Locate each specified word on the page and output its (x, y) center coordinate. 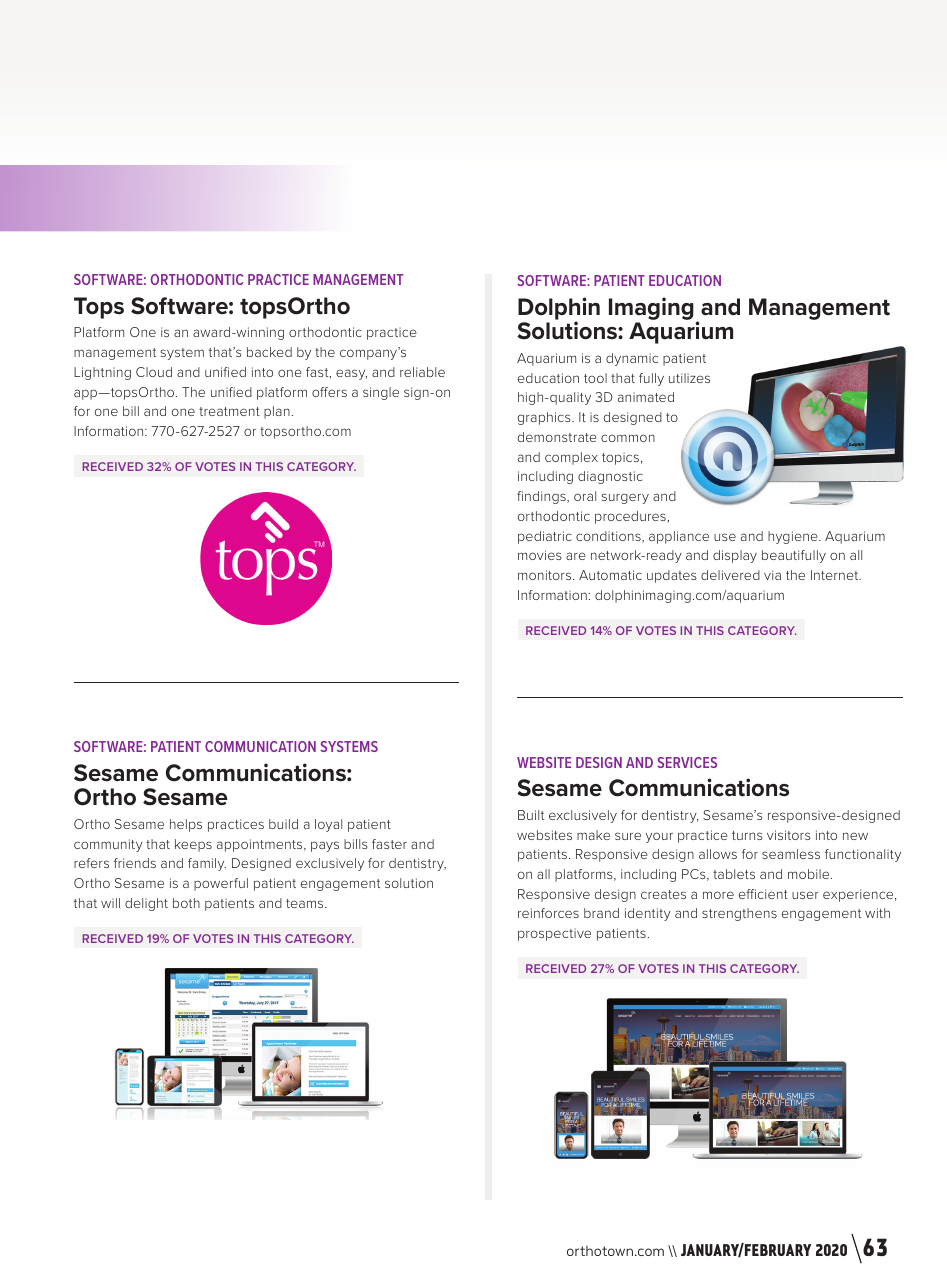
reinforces (548, 913)
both (186, 903)
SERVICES (687, 762)
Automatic (610, 575)
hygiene (794, 537)
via (772, 575)
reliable (422, 372)
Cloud (154, 372)
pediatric (544, 537)
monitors (546, 575)
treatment (229, 411)
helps (186, 825)
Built (531, 815)
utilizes (689, 378)
